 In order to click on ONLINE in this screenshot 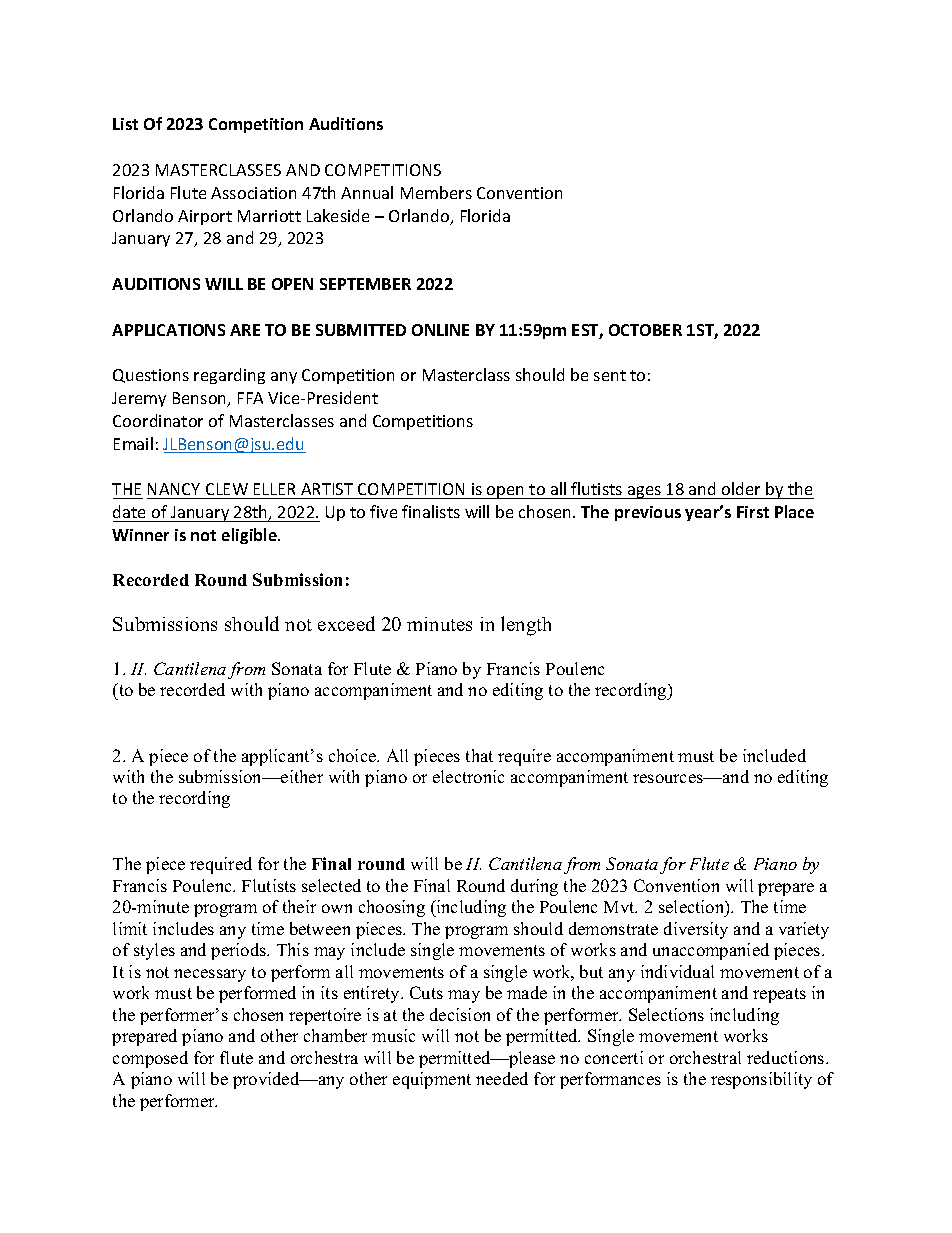, I will do `click(440, 330)`.
